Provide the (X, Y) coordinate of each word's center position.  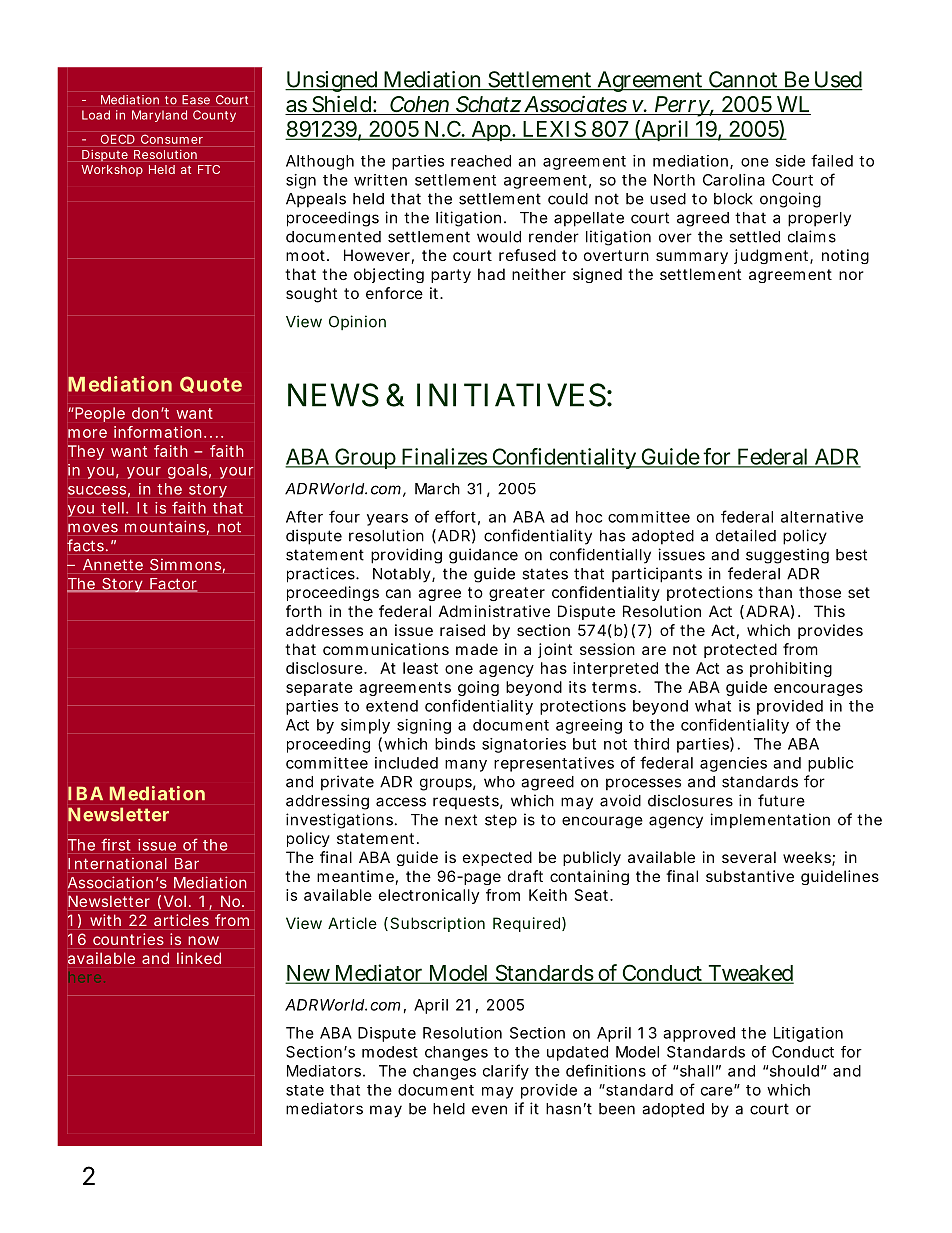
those (820, 592)
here (87, 978)
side (790, 161)
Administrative (494, 611)
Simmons (187, 566)
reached (481, 161)
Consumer (172, 139)
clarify (506, 1072)
